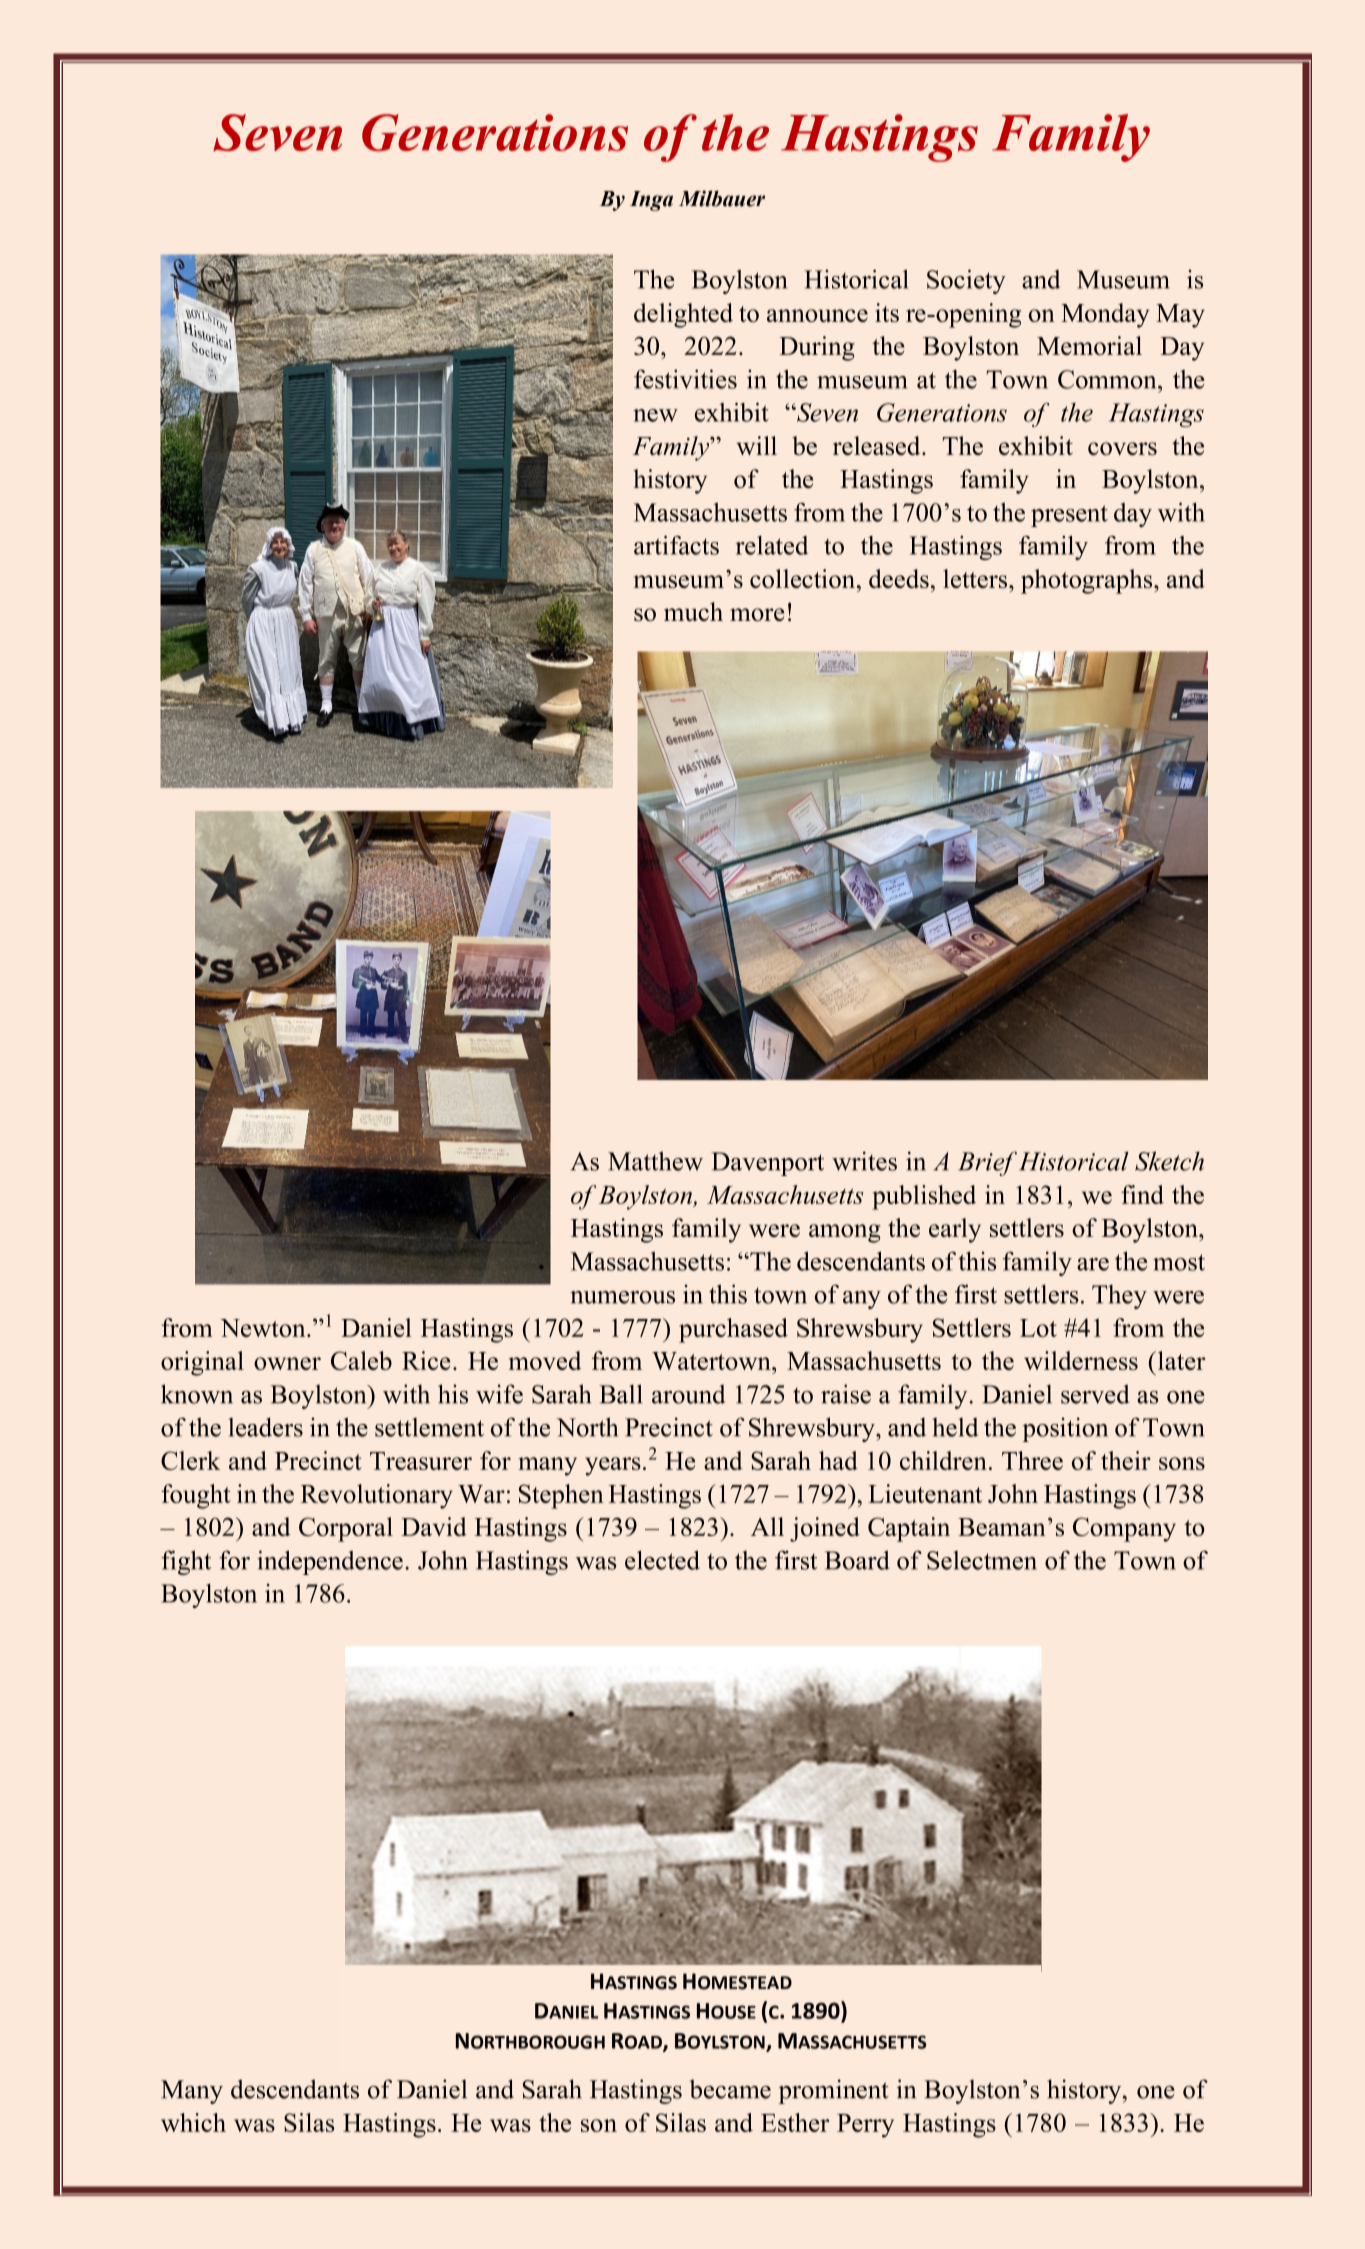  Describe the element at coordinates (651, 201) in the screenshot. I see `Inga` at that location.
